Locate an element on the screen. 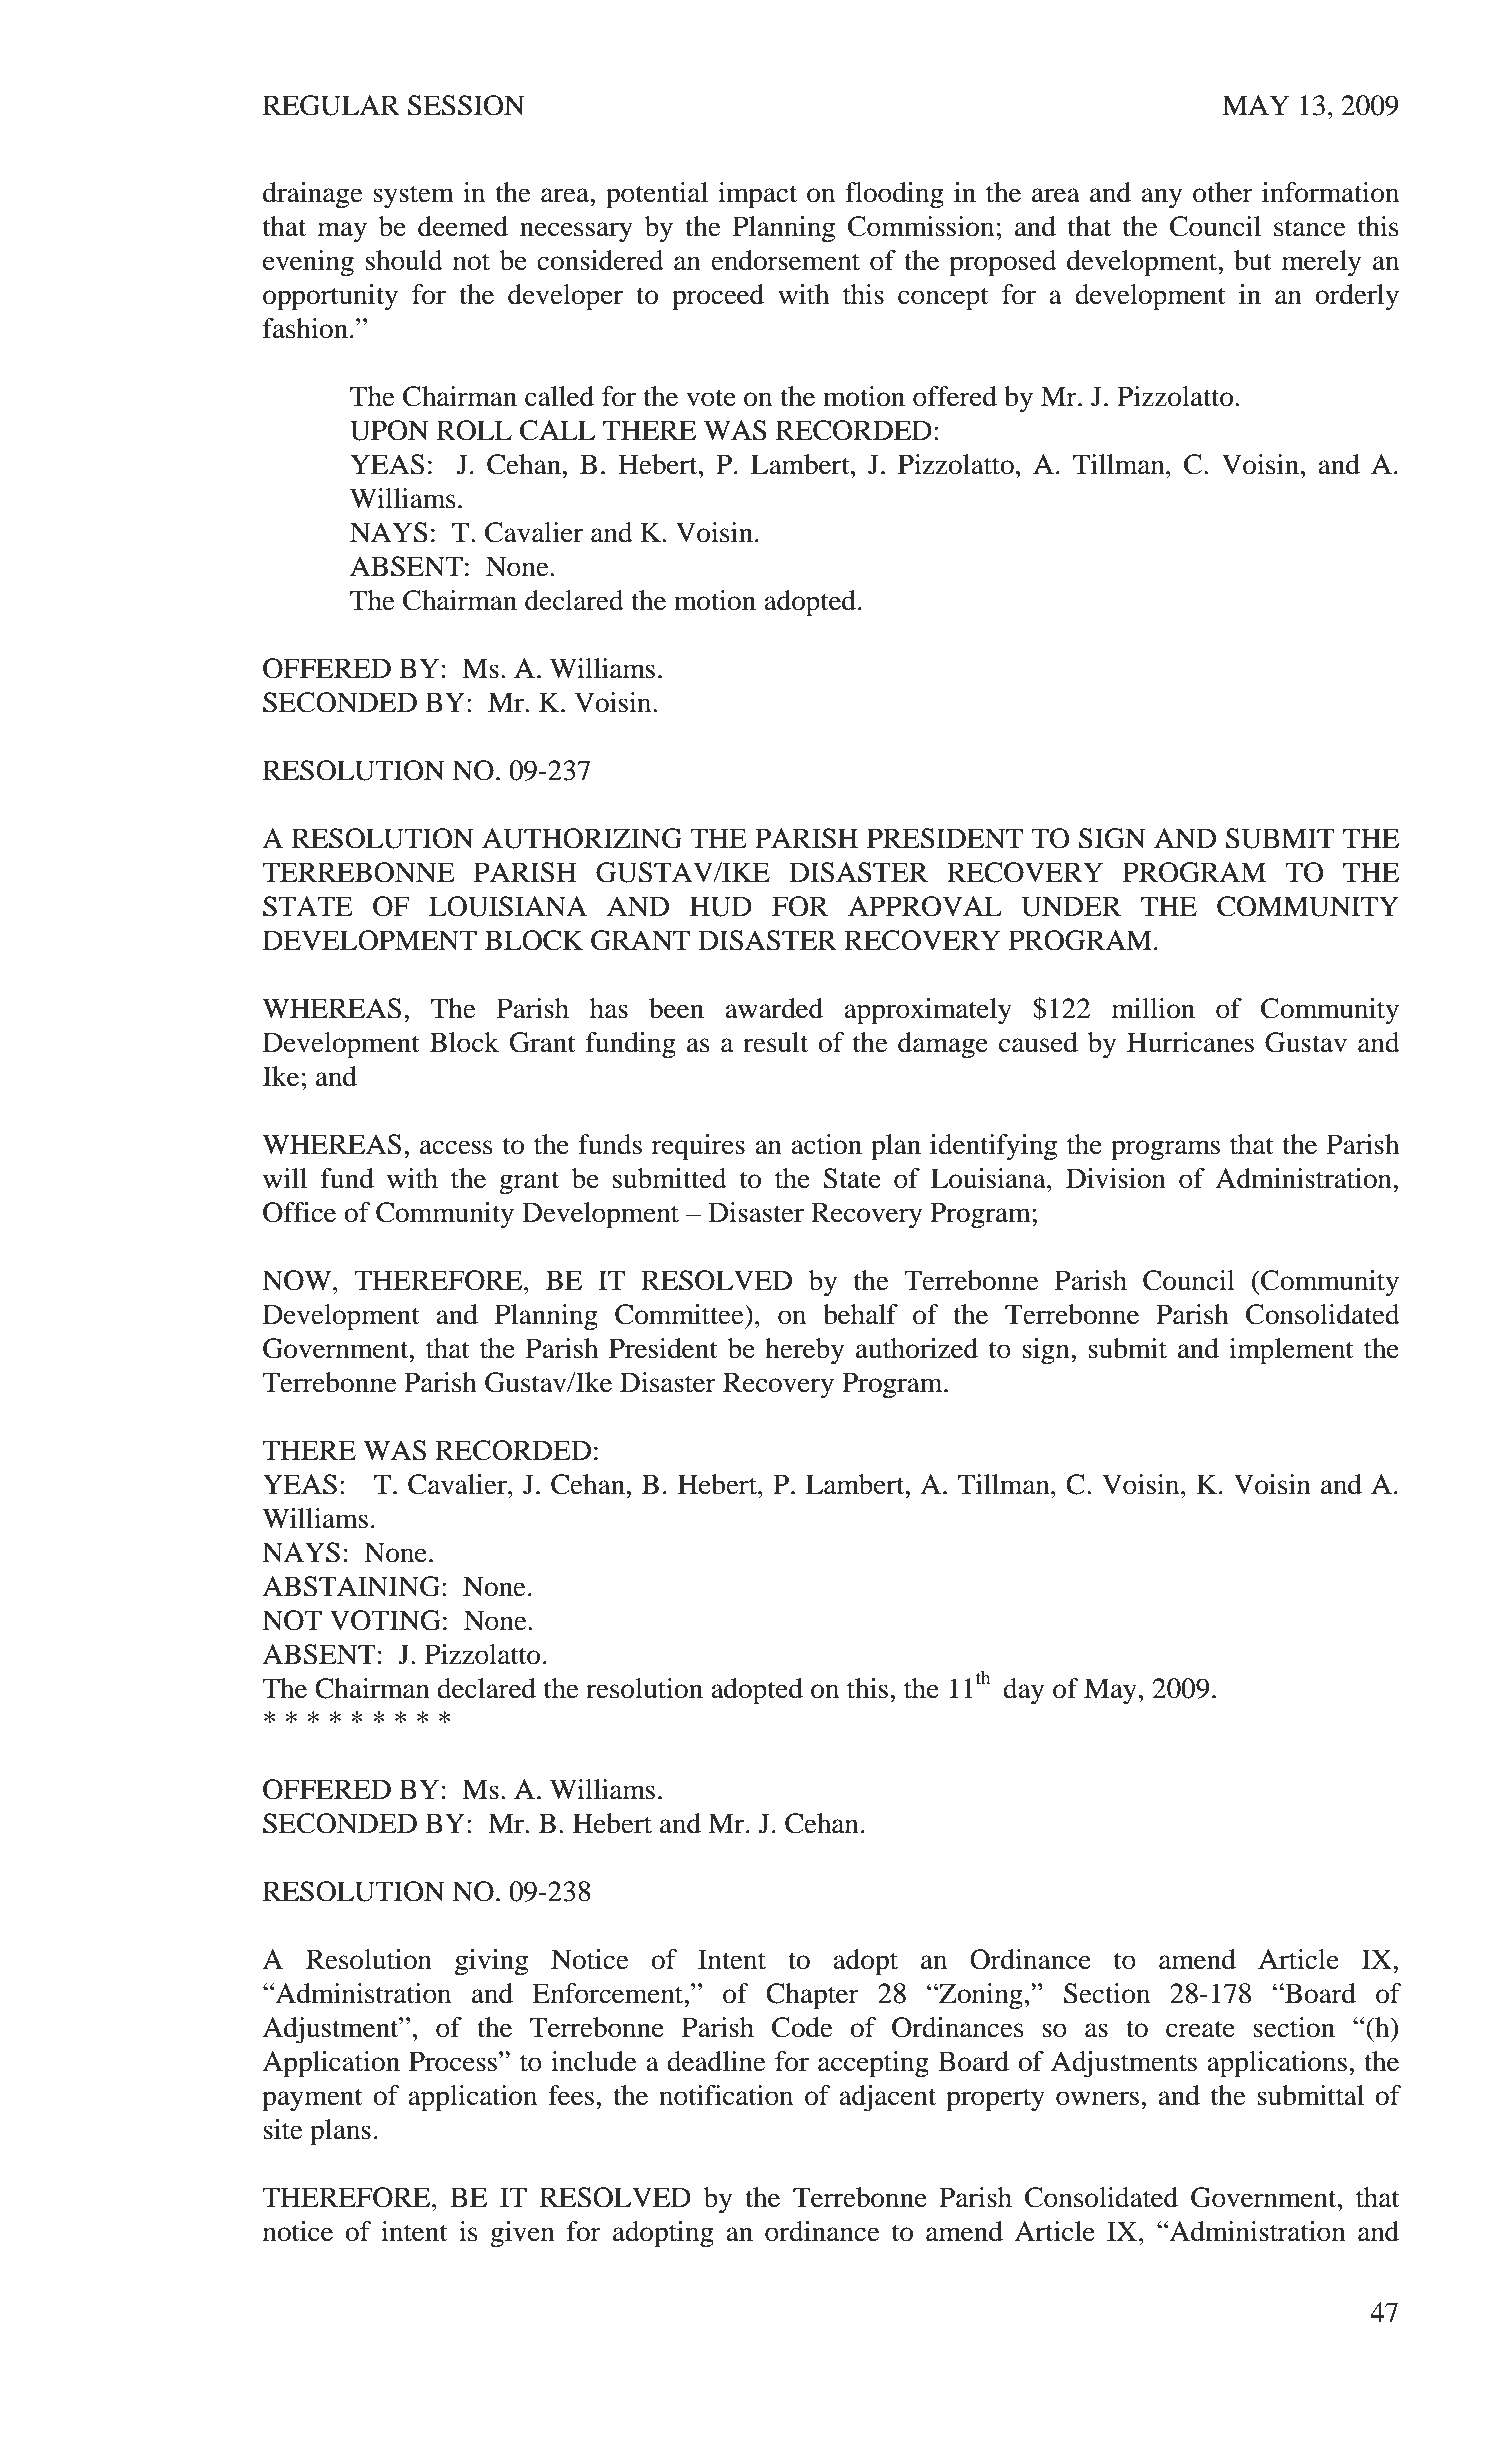 The width and height of the screenshot is (1487, 2450). awarded is located at coordinates (774, 1008).
